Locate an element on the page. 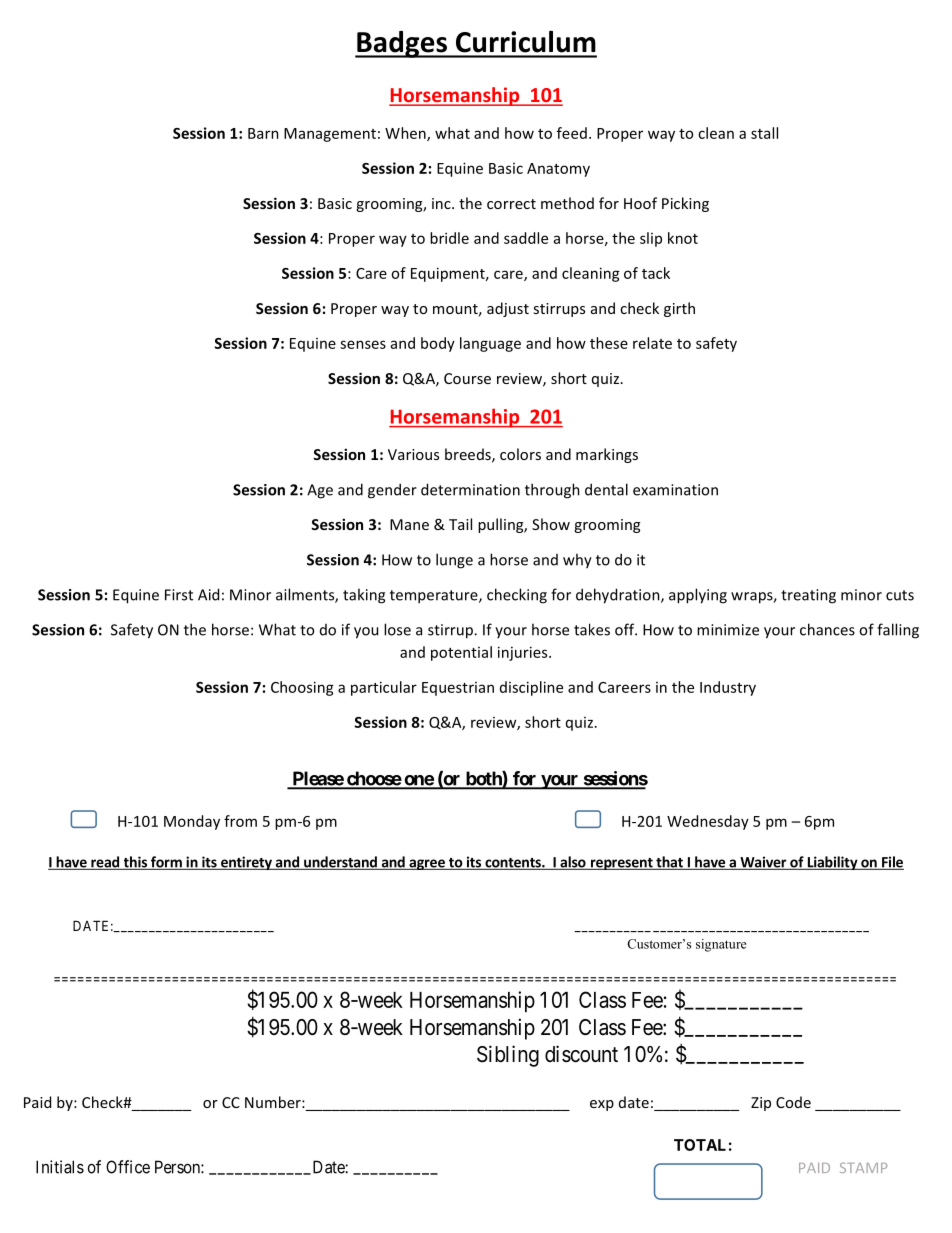 This document has height=1233, width=952. stall is located at coordinates (764, 133).
